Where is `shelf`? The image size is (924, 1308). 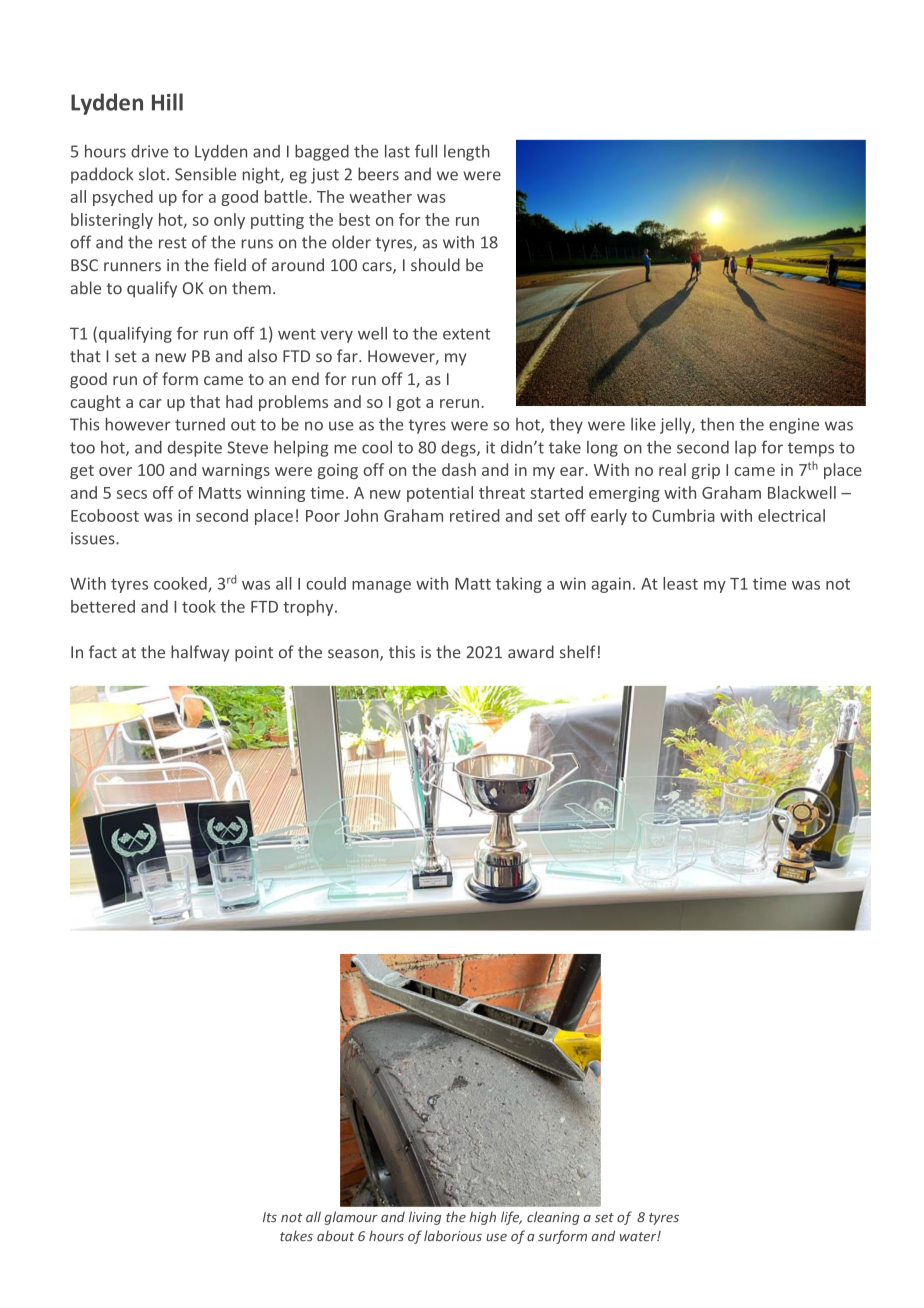
shelf is located at coordinates (578, 652).
